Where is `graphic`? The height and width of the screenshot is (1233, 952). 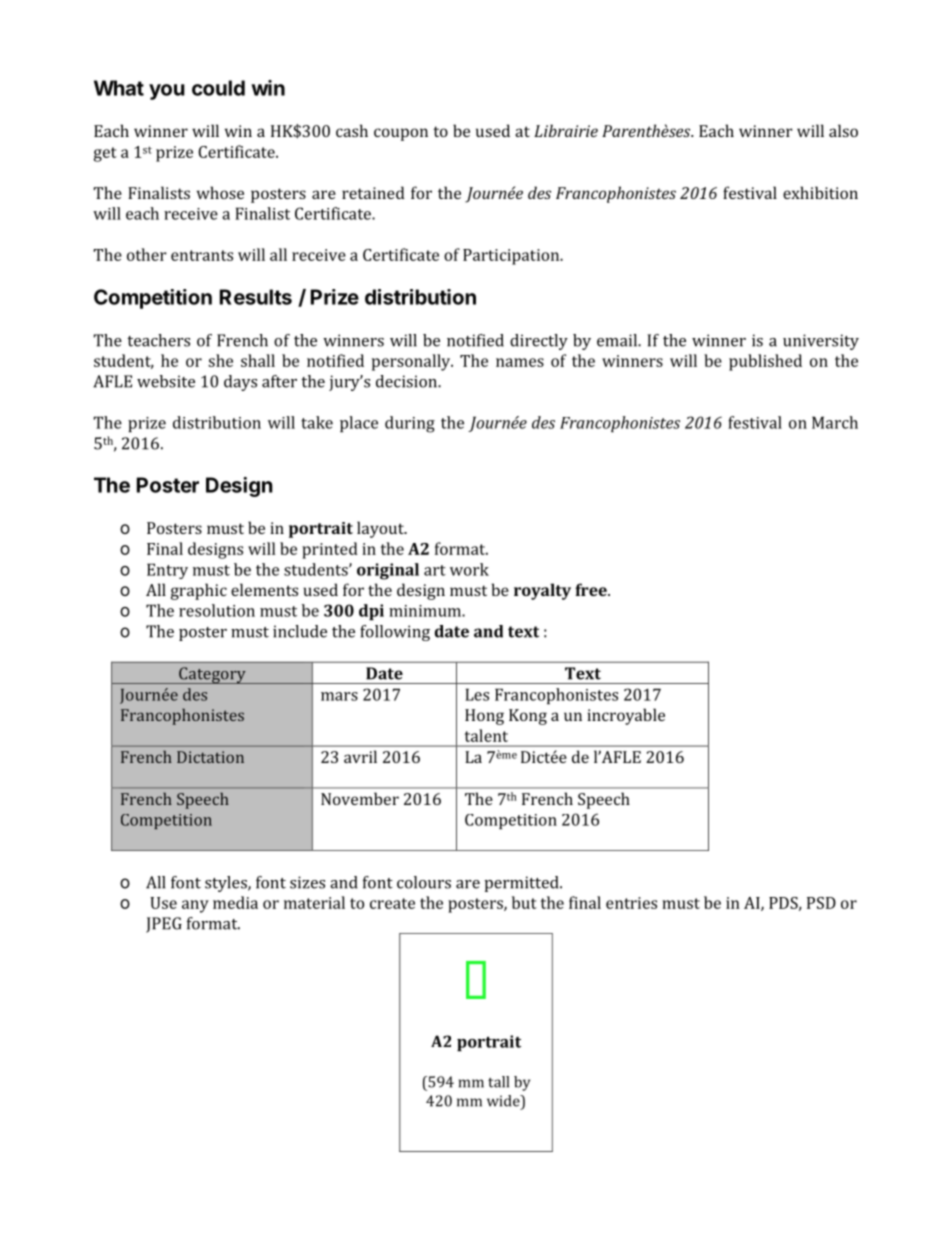 graphic is located at coordinates (199, 591).
